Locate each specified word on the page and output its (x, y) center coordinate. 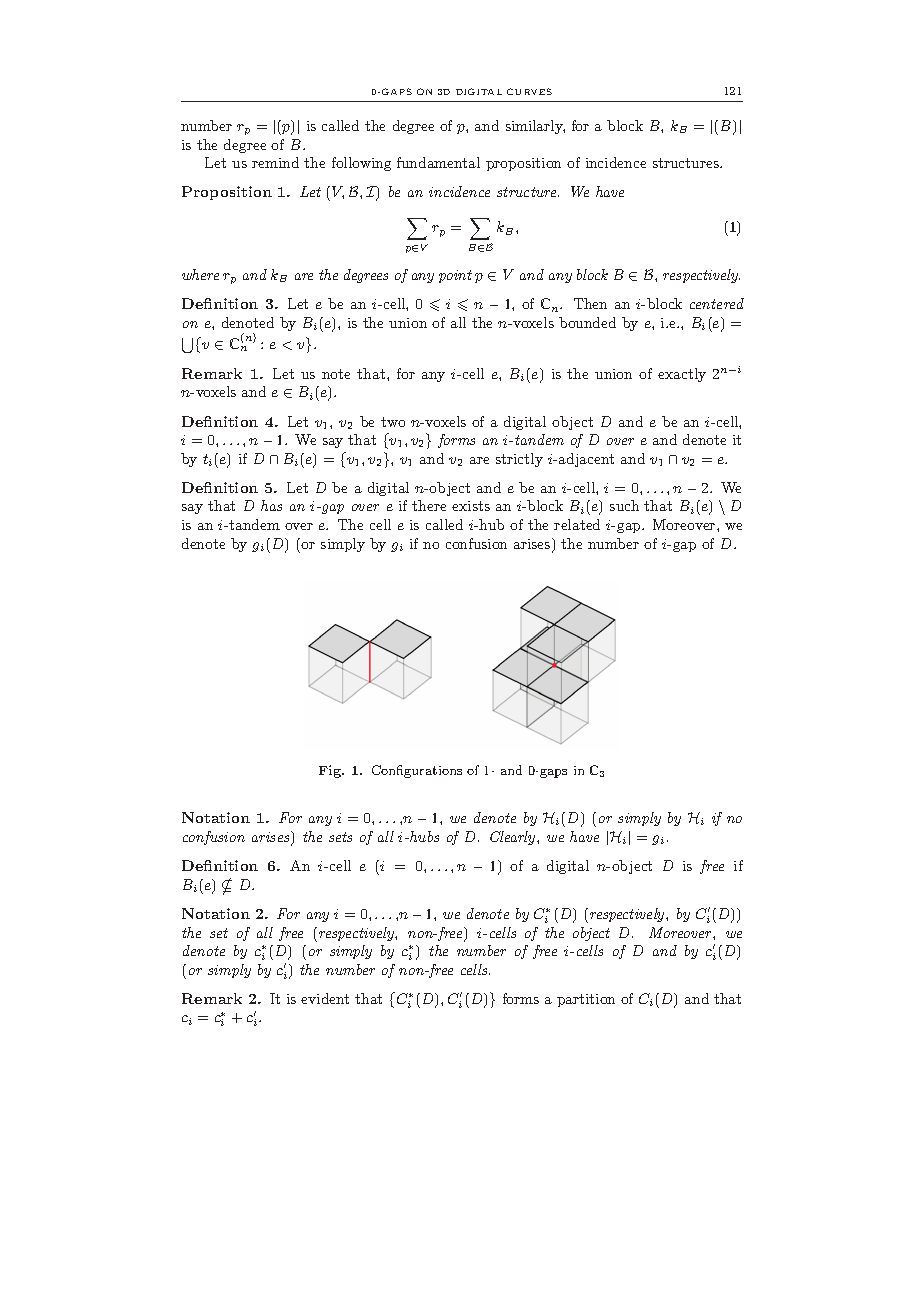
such (624, 505)
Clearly (514, 838)
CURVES (529, 91)
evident (325, 998)
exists (471, 506)
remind (275, 162)
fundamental (438, 162)
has (271, 505)
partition (586, 1000)
